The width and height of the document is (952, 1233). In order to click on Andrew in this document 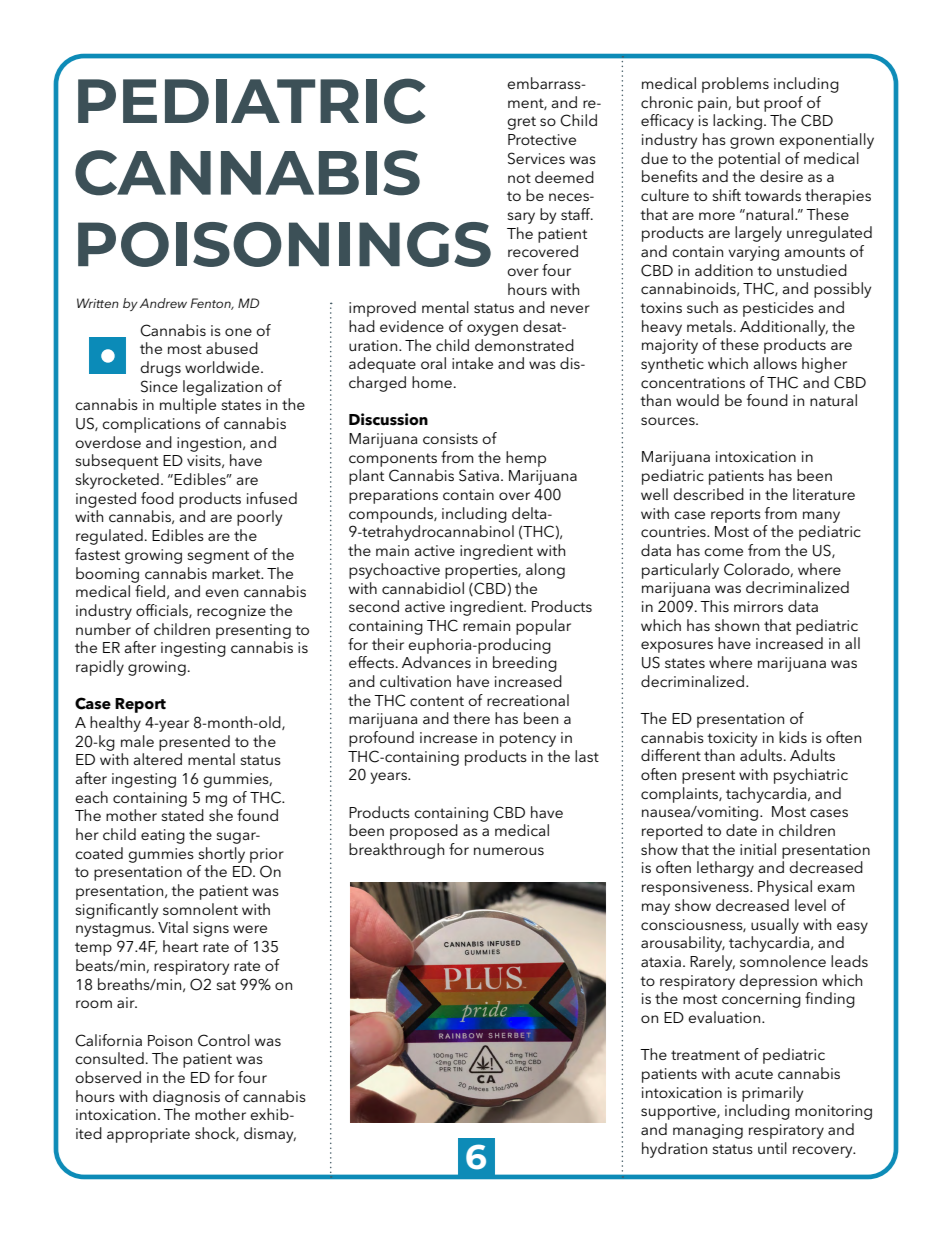, I will do `click(163, 303)`.
